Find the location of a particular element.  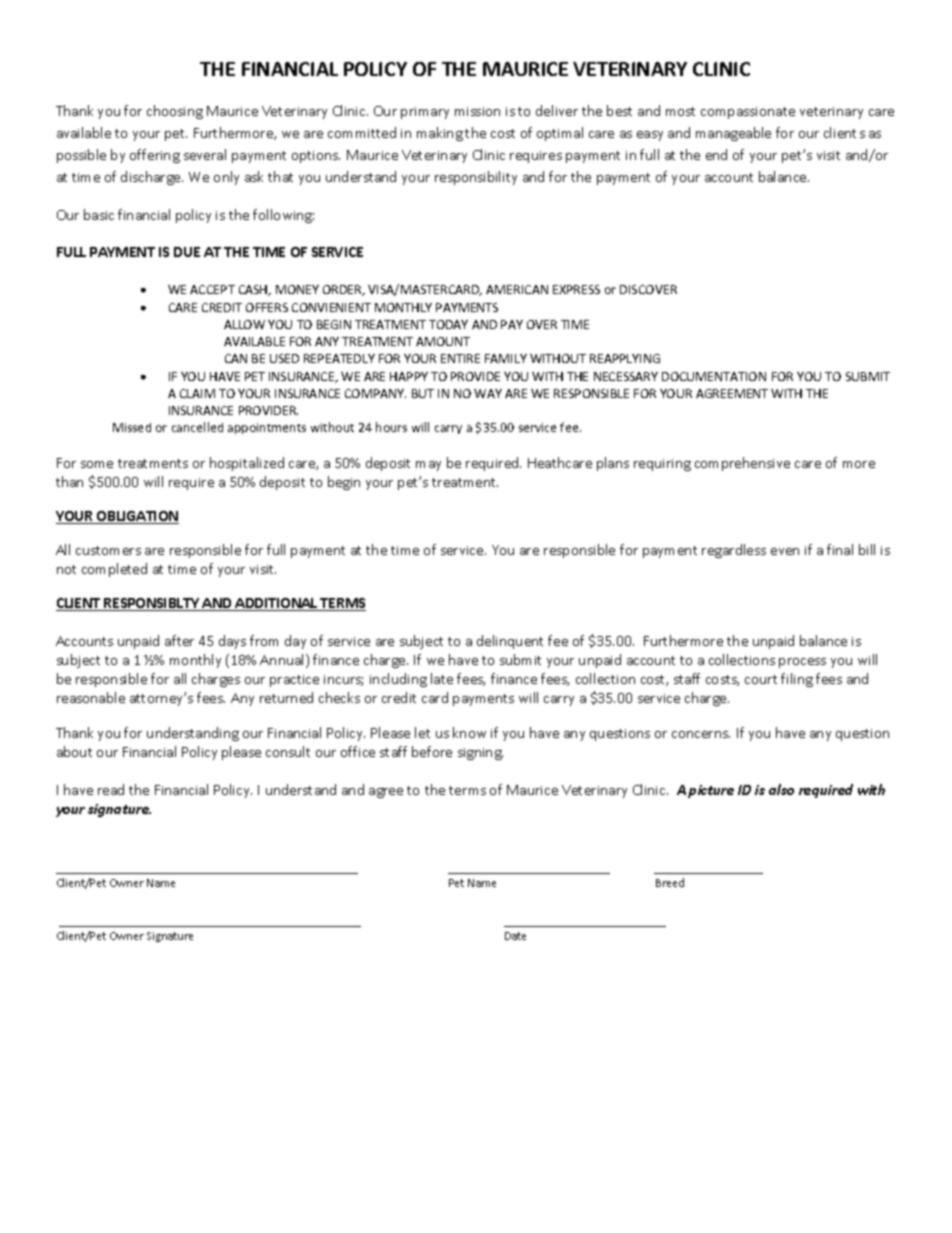

reasonable is located at coordinates (91, 697).
